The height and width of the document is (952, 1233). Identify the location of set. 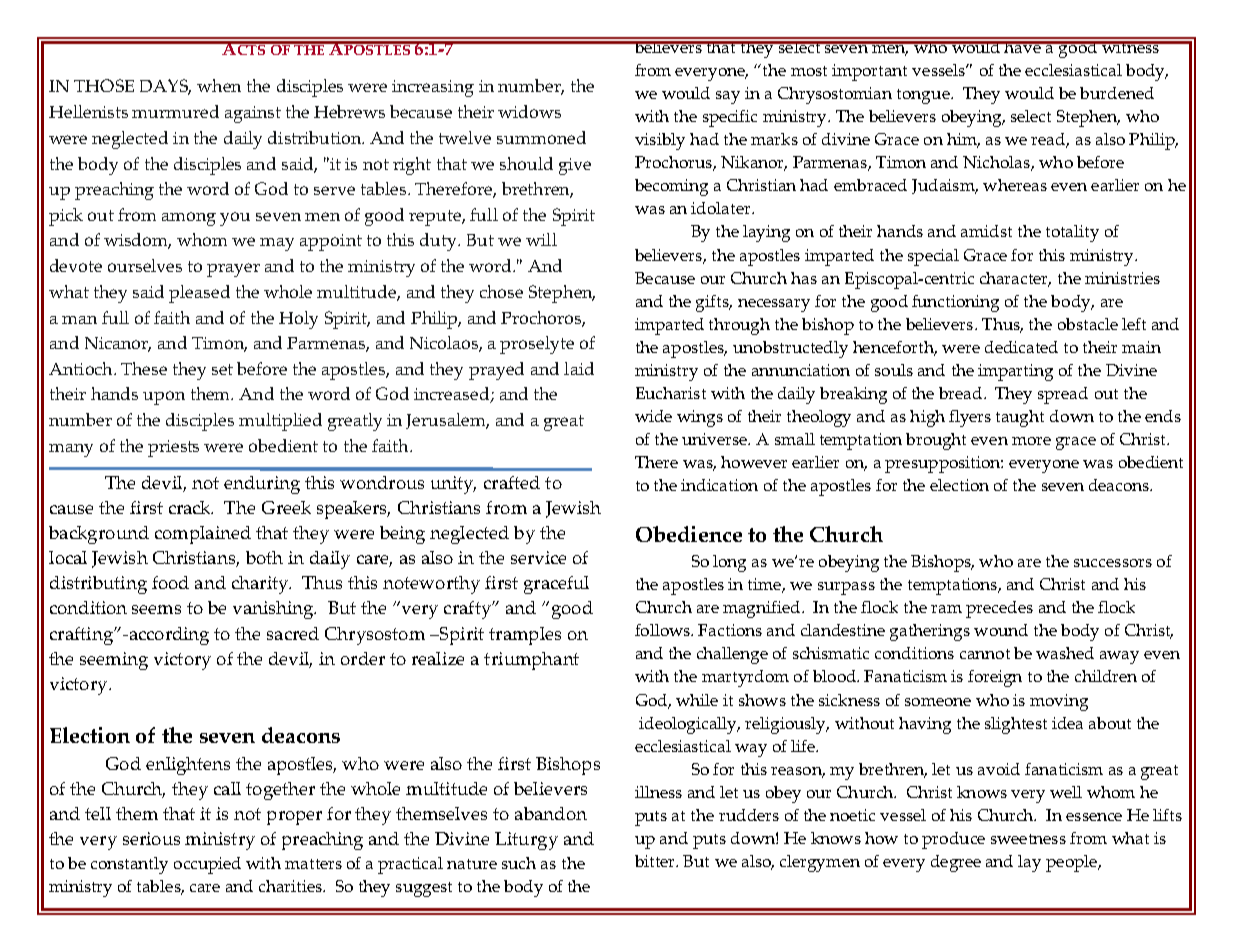
(222, 369).
